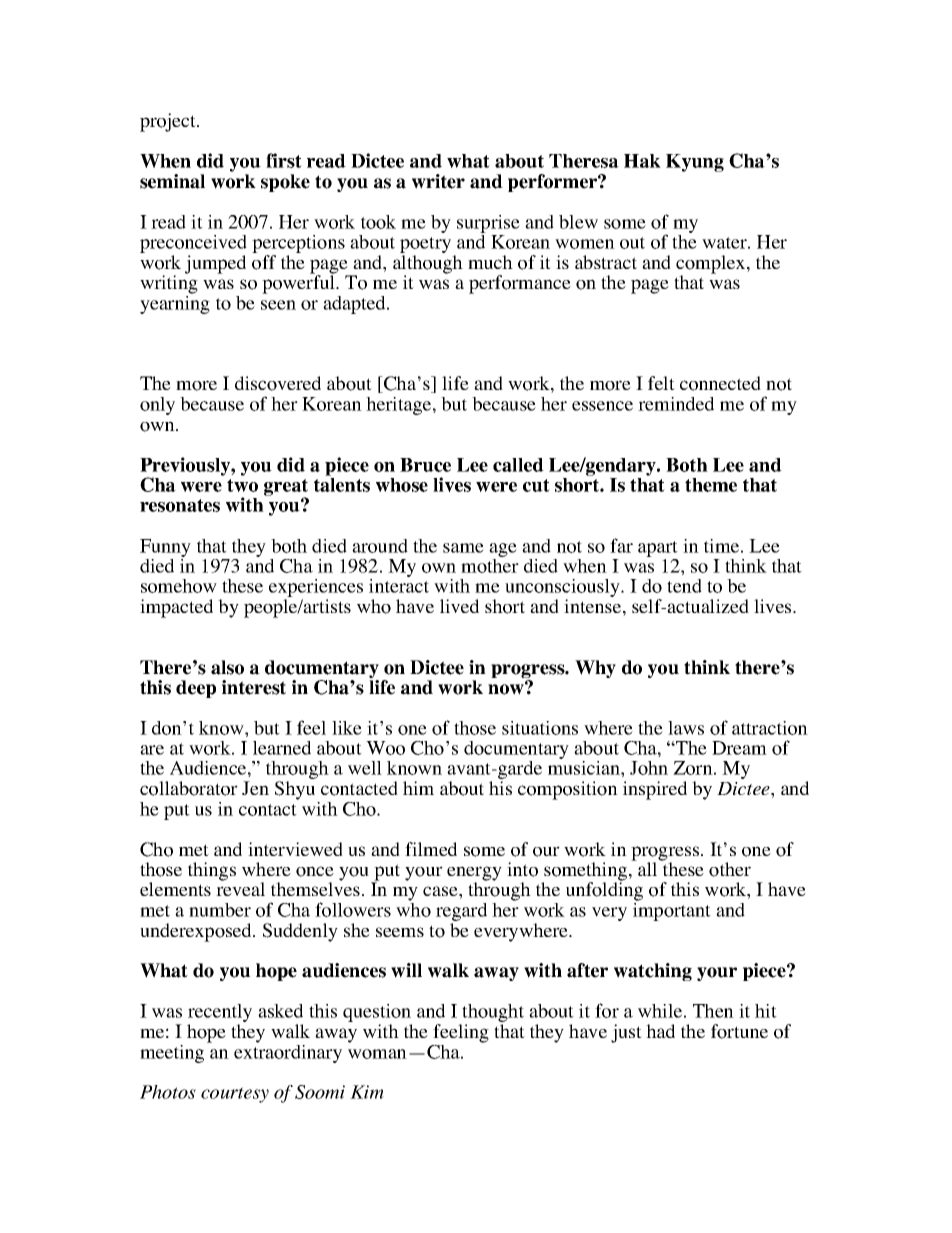 The height and width of the screenshot is (1233, 952). Describe the element at coordinates (176, 608) in the screenshot. I see `impacted` at that location.
